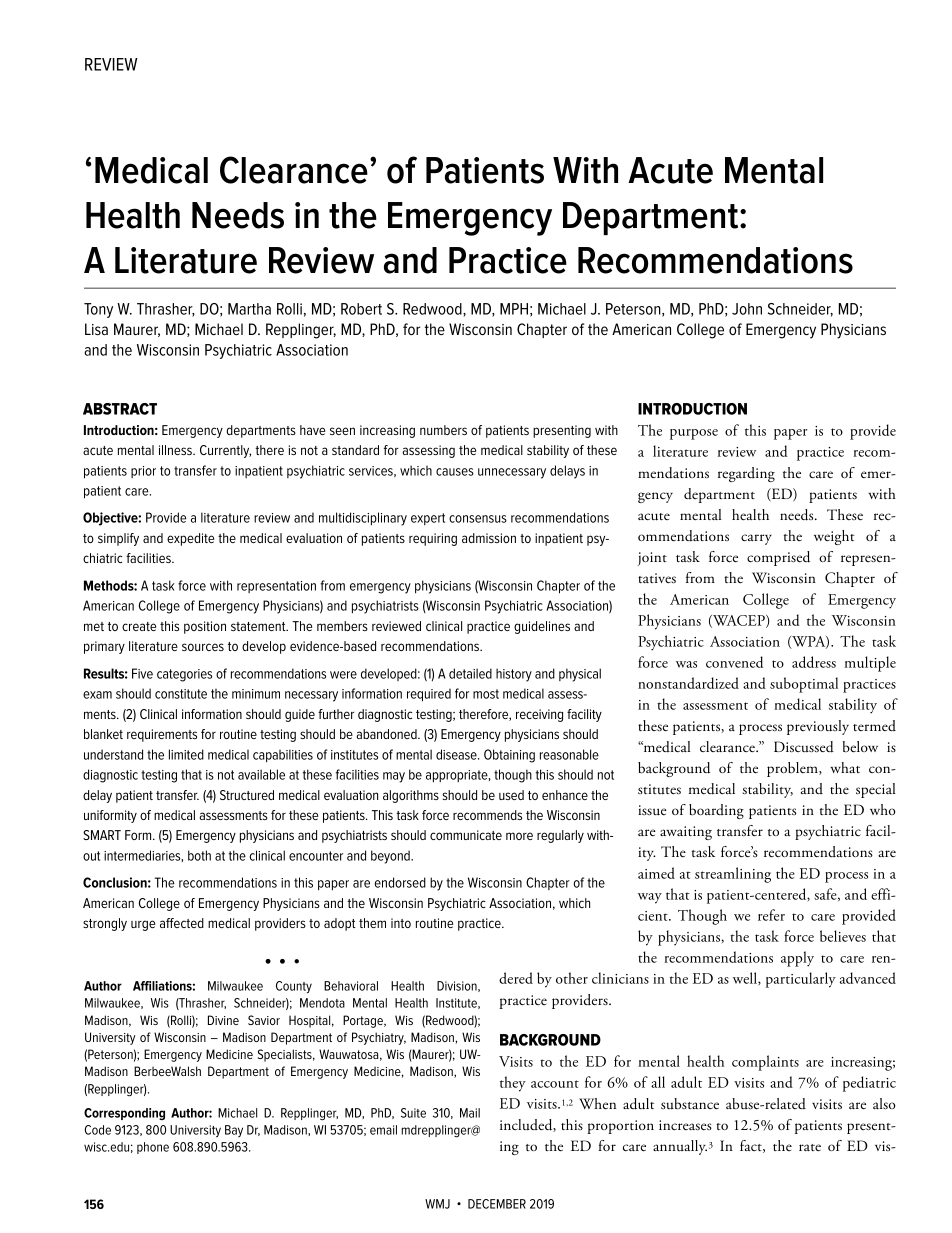 This page has width=952, height=1233. I want to click on DECEMBER, so click(497, 1204).
